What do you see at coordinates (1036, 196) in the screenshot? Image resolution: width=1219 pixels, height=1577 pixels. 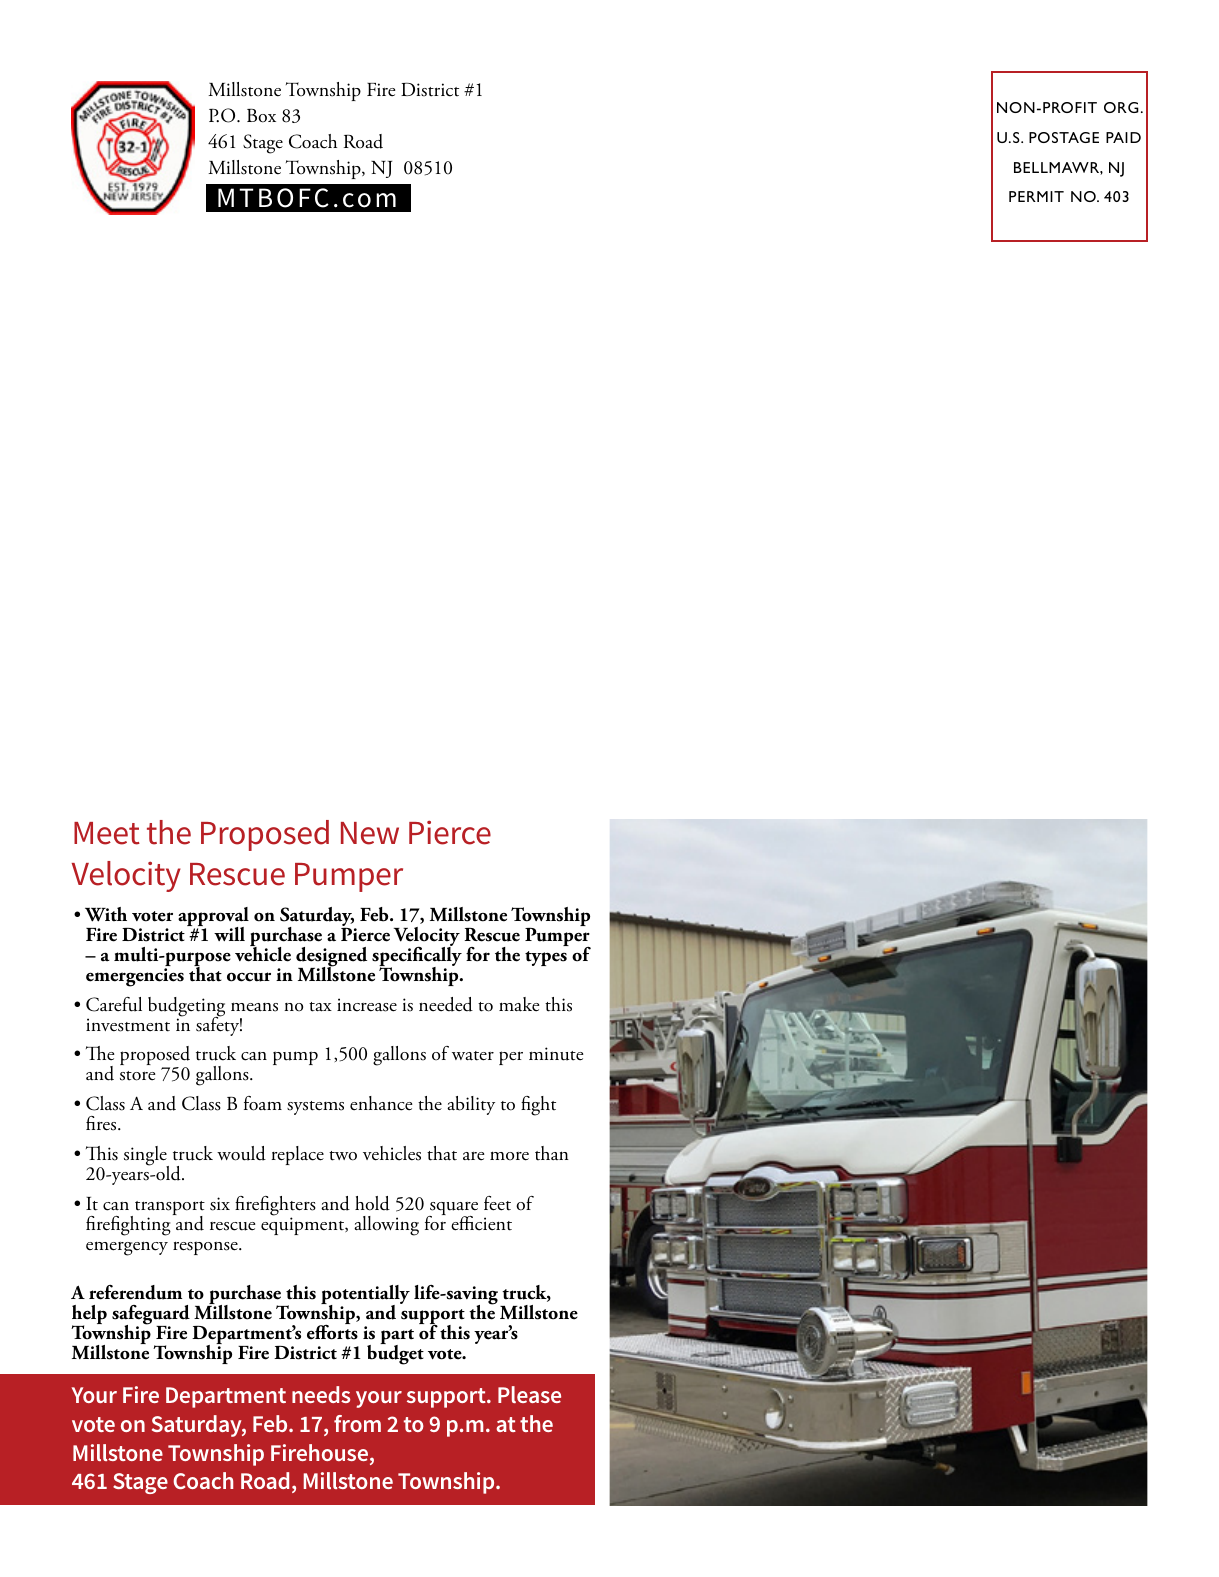 I see `PERMIT` at bounding box center [1036, 196].
